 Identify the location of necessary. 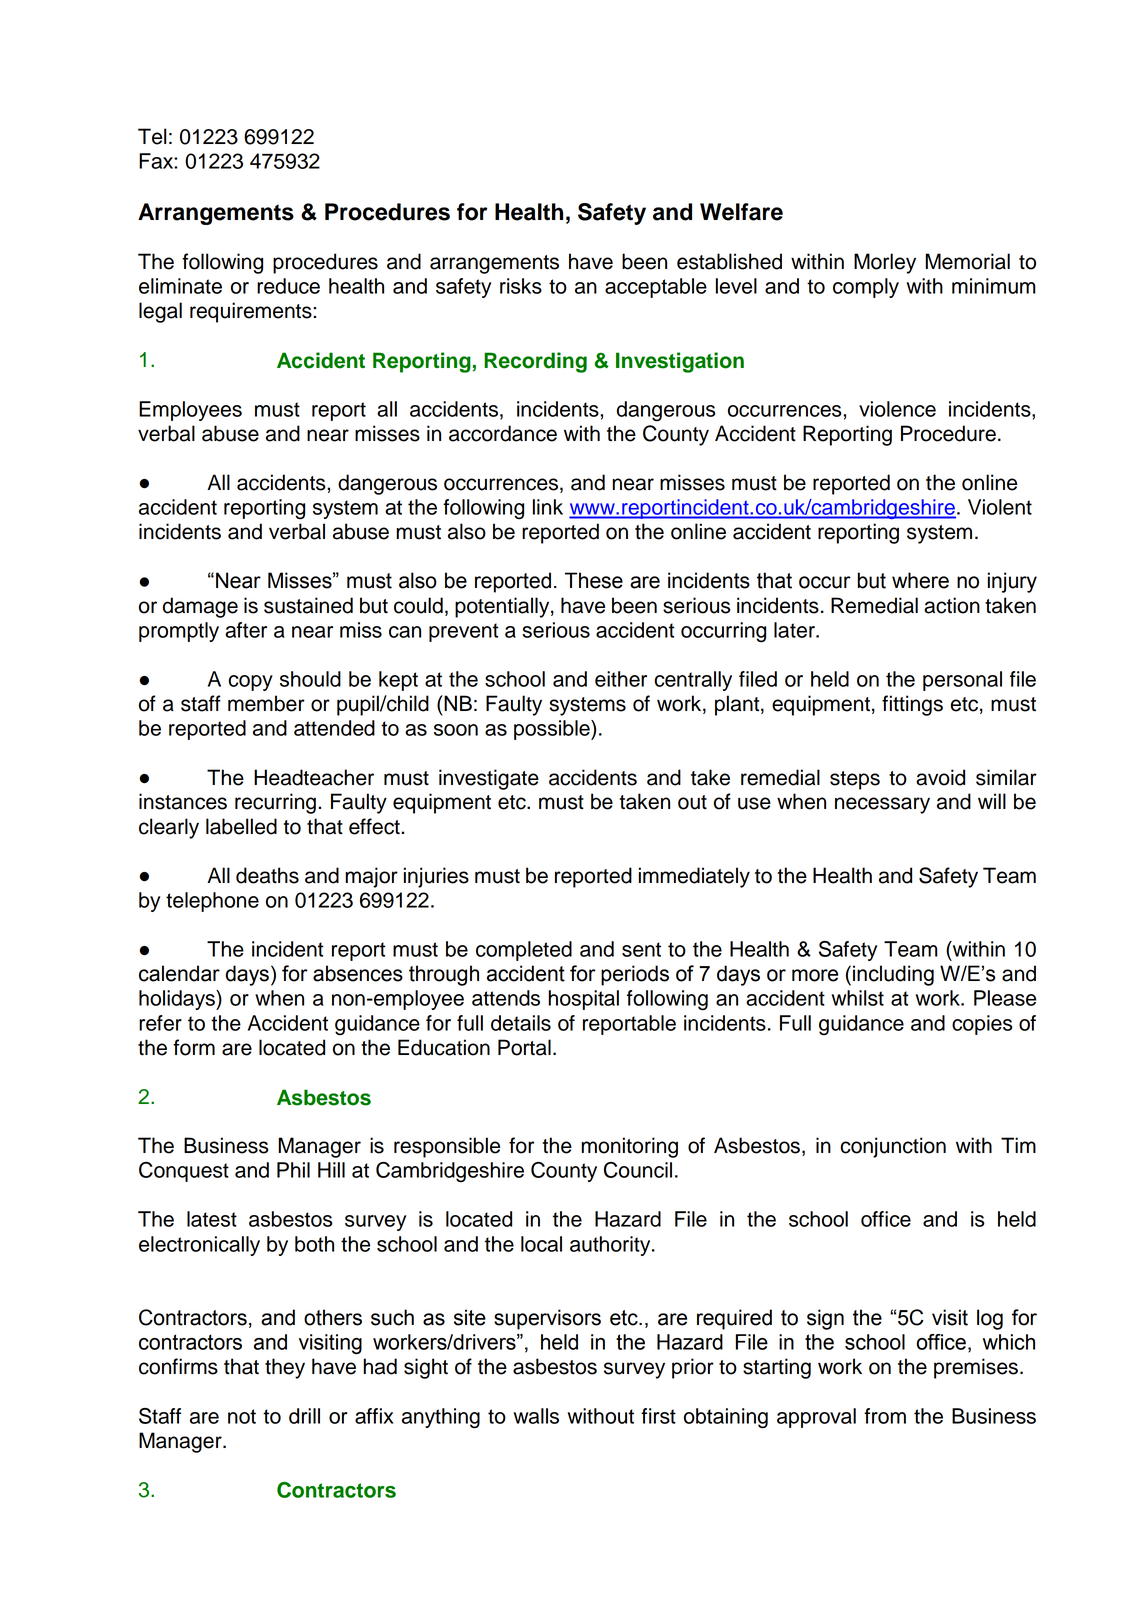
(882, 805).
